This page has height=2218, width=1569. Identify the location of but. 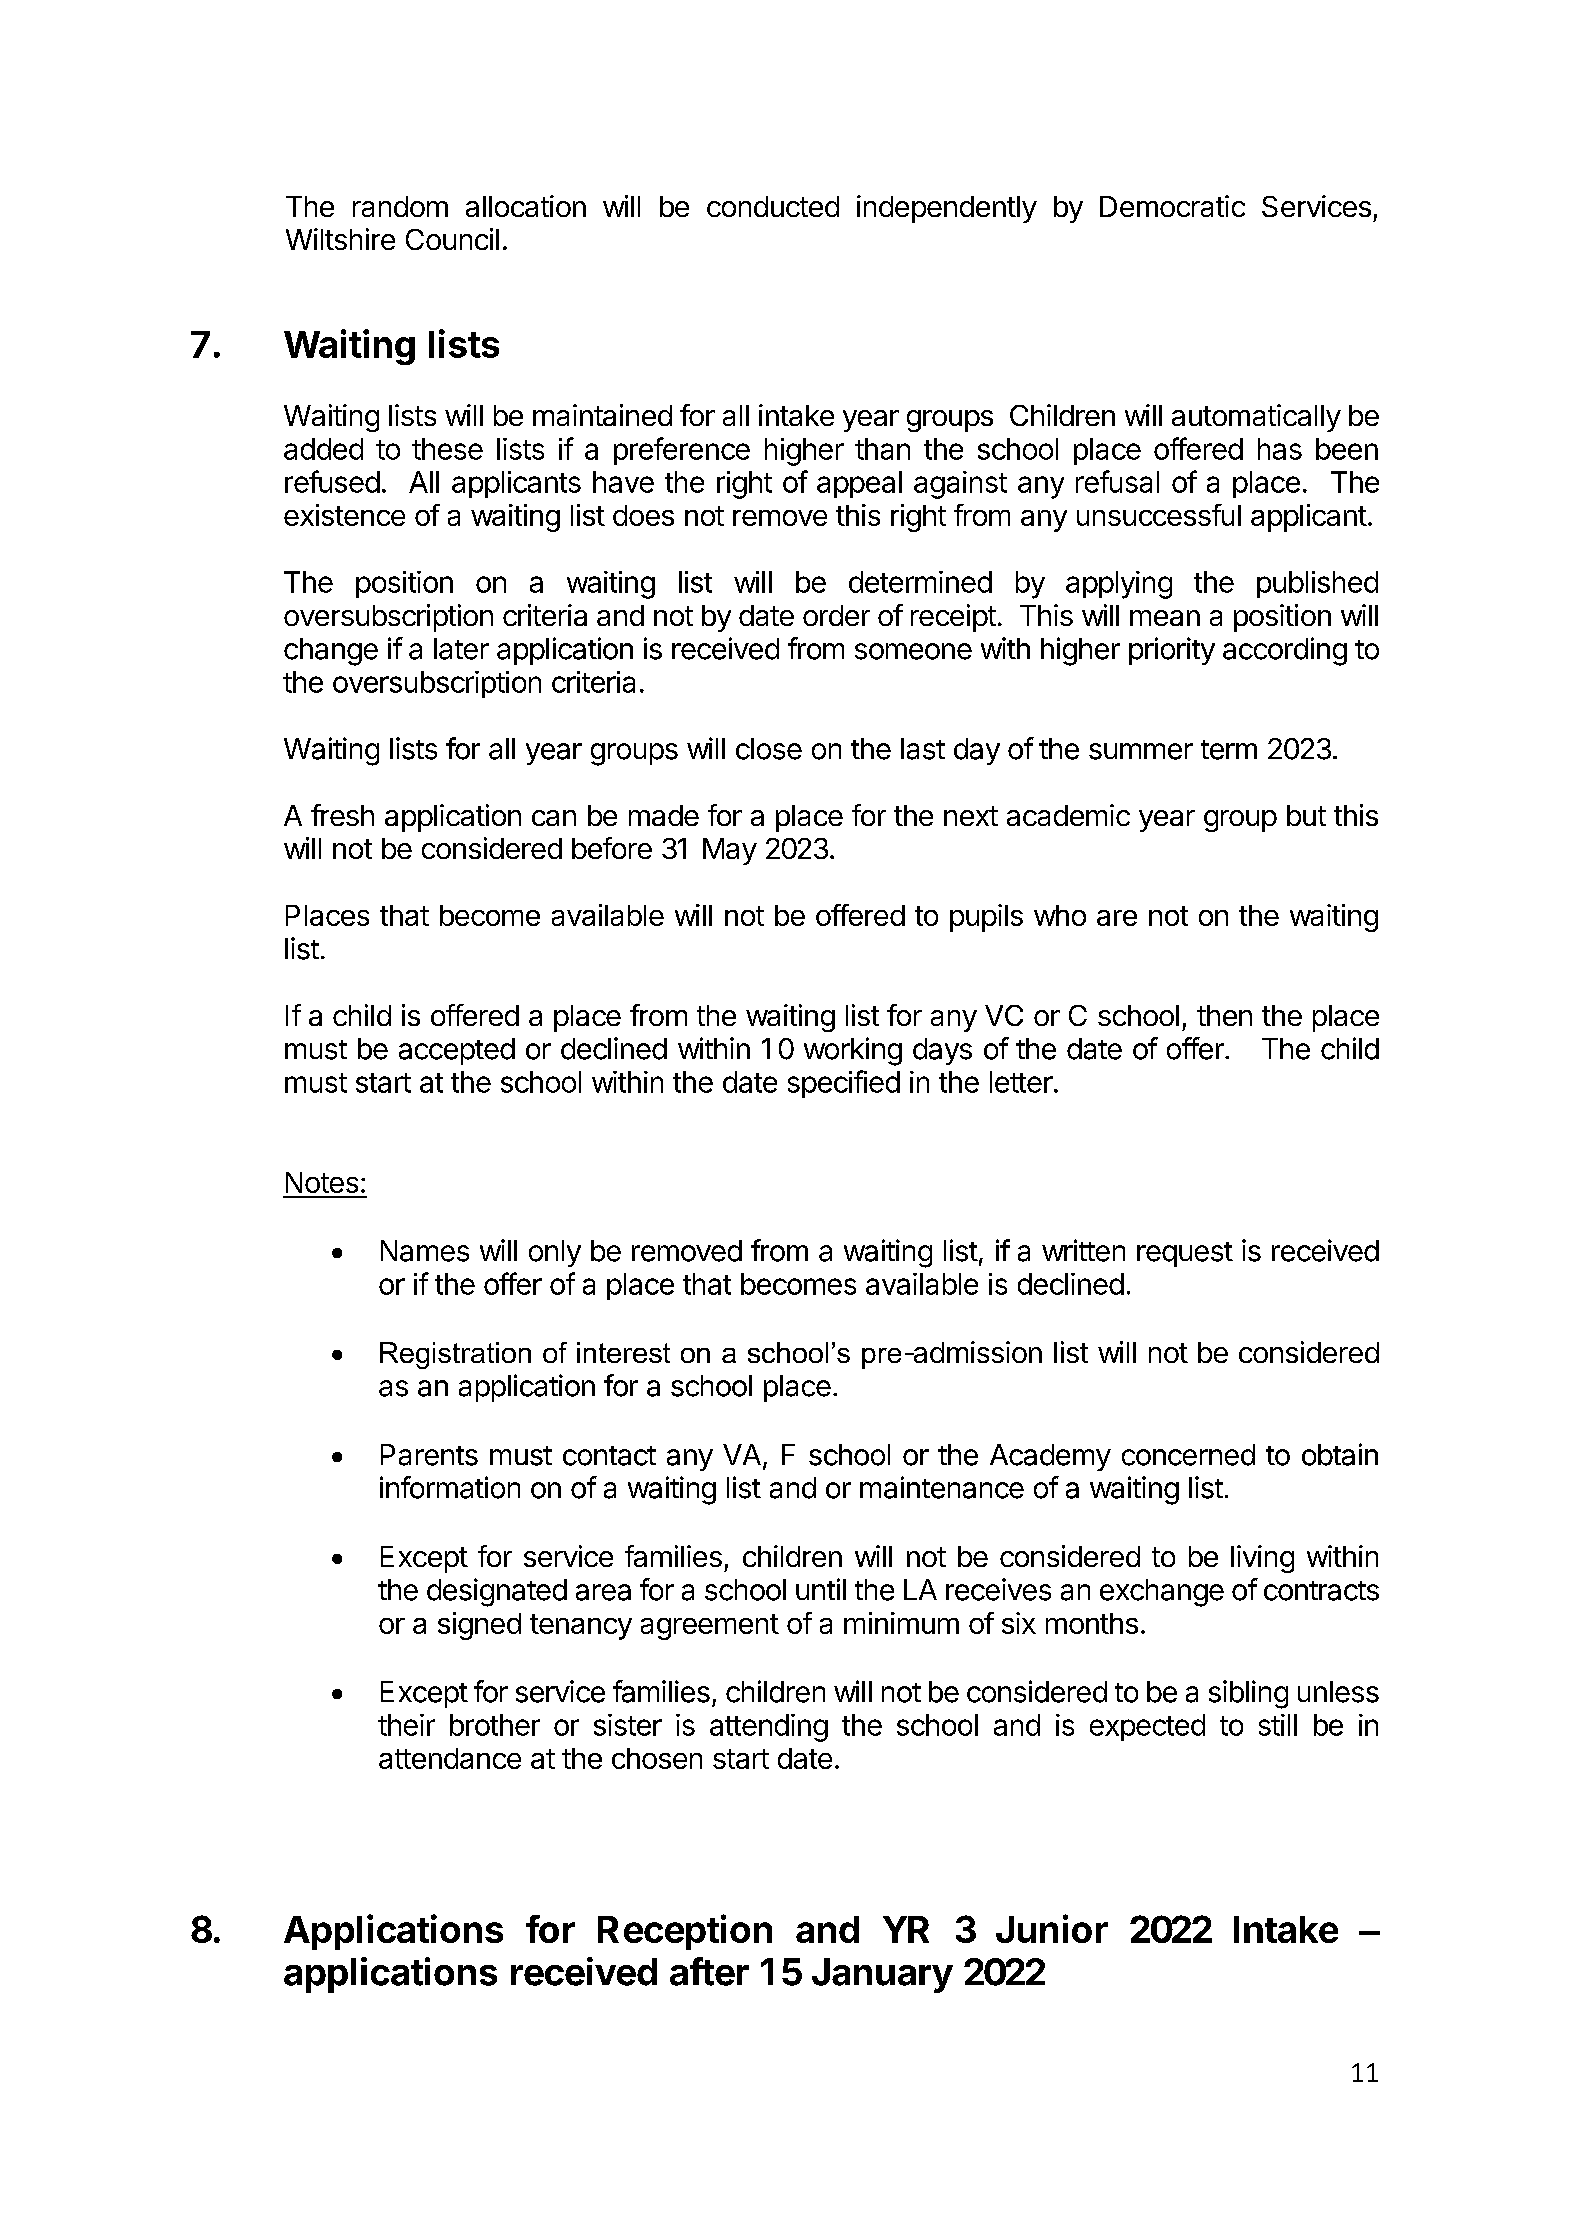
(1306, 815).
